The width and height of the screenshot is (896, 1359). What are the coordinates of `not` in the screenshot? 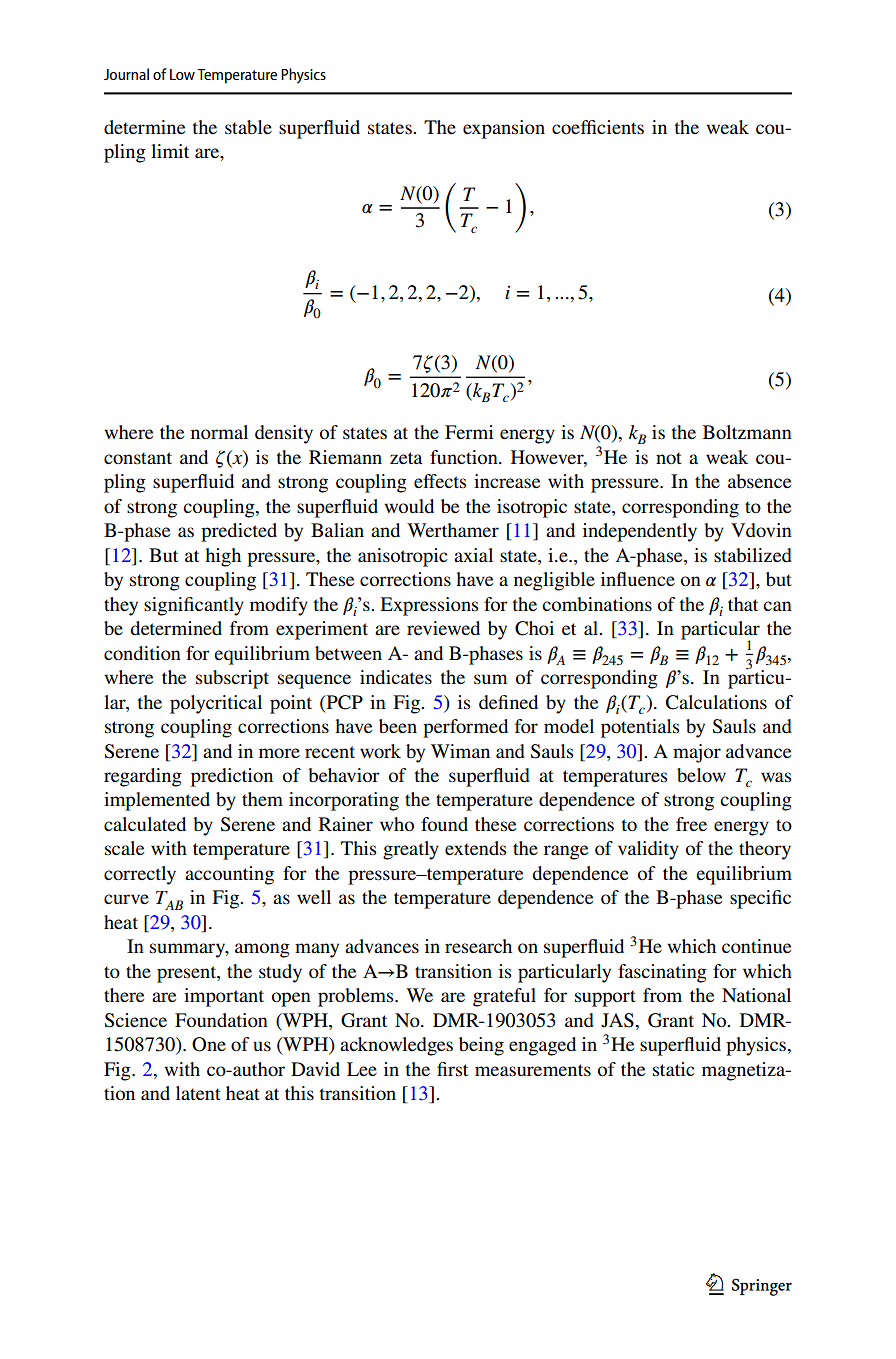 It's located at (669, 458).
